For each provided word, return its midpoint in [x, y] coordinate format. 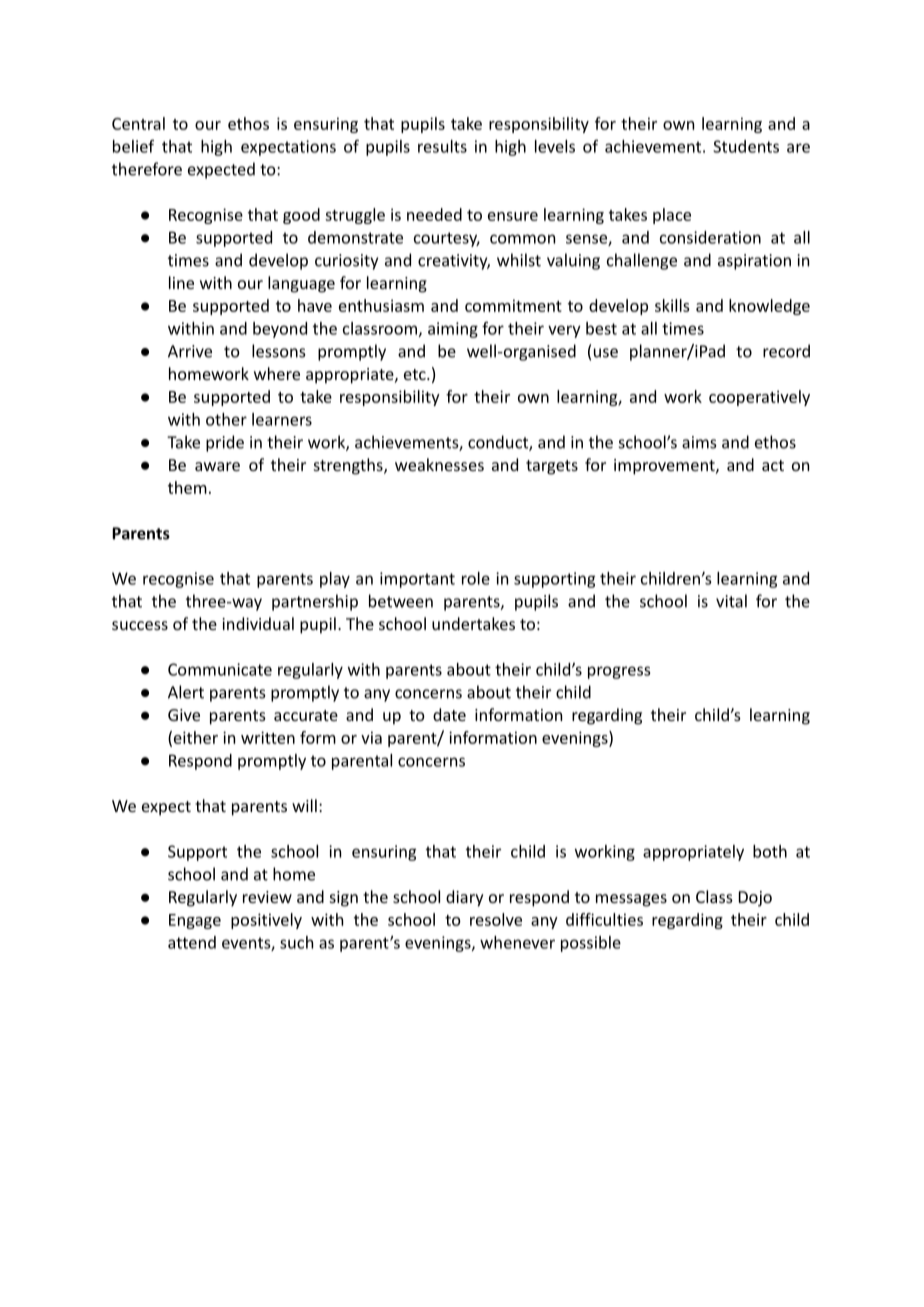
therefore [147, 169]
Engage [195, 921]
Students [746, 146]
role [476, 578]
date [449, 714]
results [442, 146]
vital [731, 601]
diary [465, 898]
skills [672, 305]
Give [184, 715]
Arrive [190, 351]
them [187, 487]
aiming [453, 330]
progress [619, 672]
